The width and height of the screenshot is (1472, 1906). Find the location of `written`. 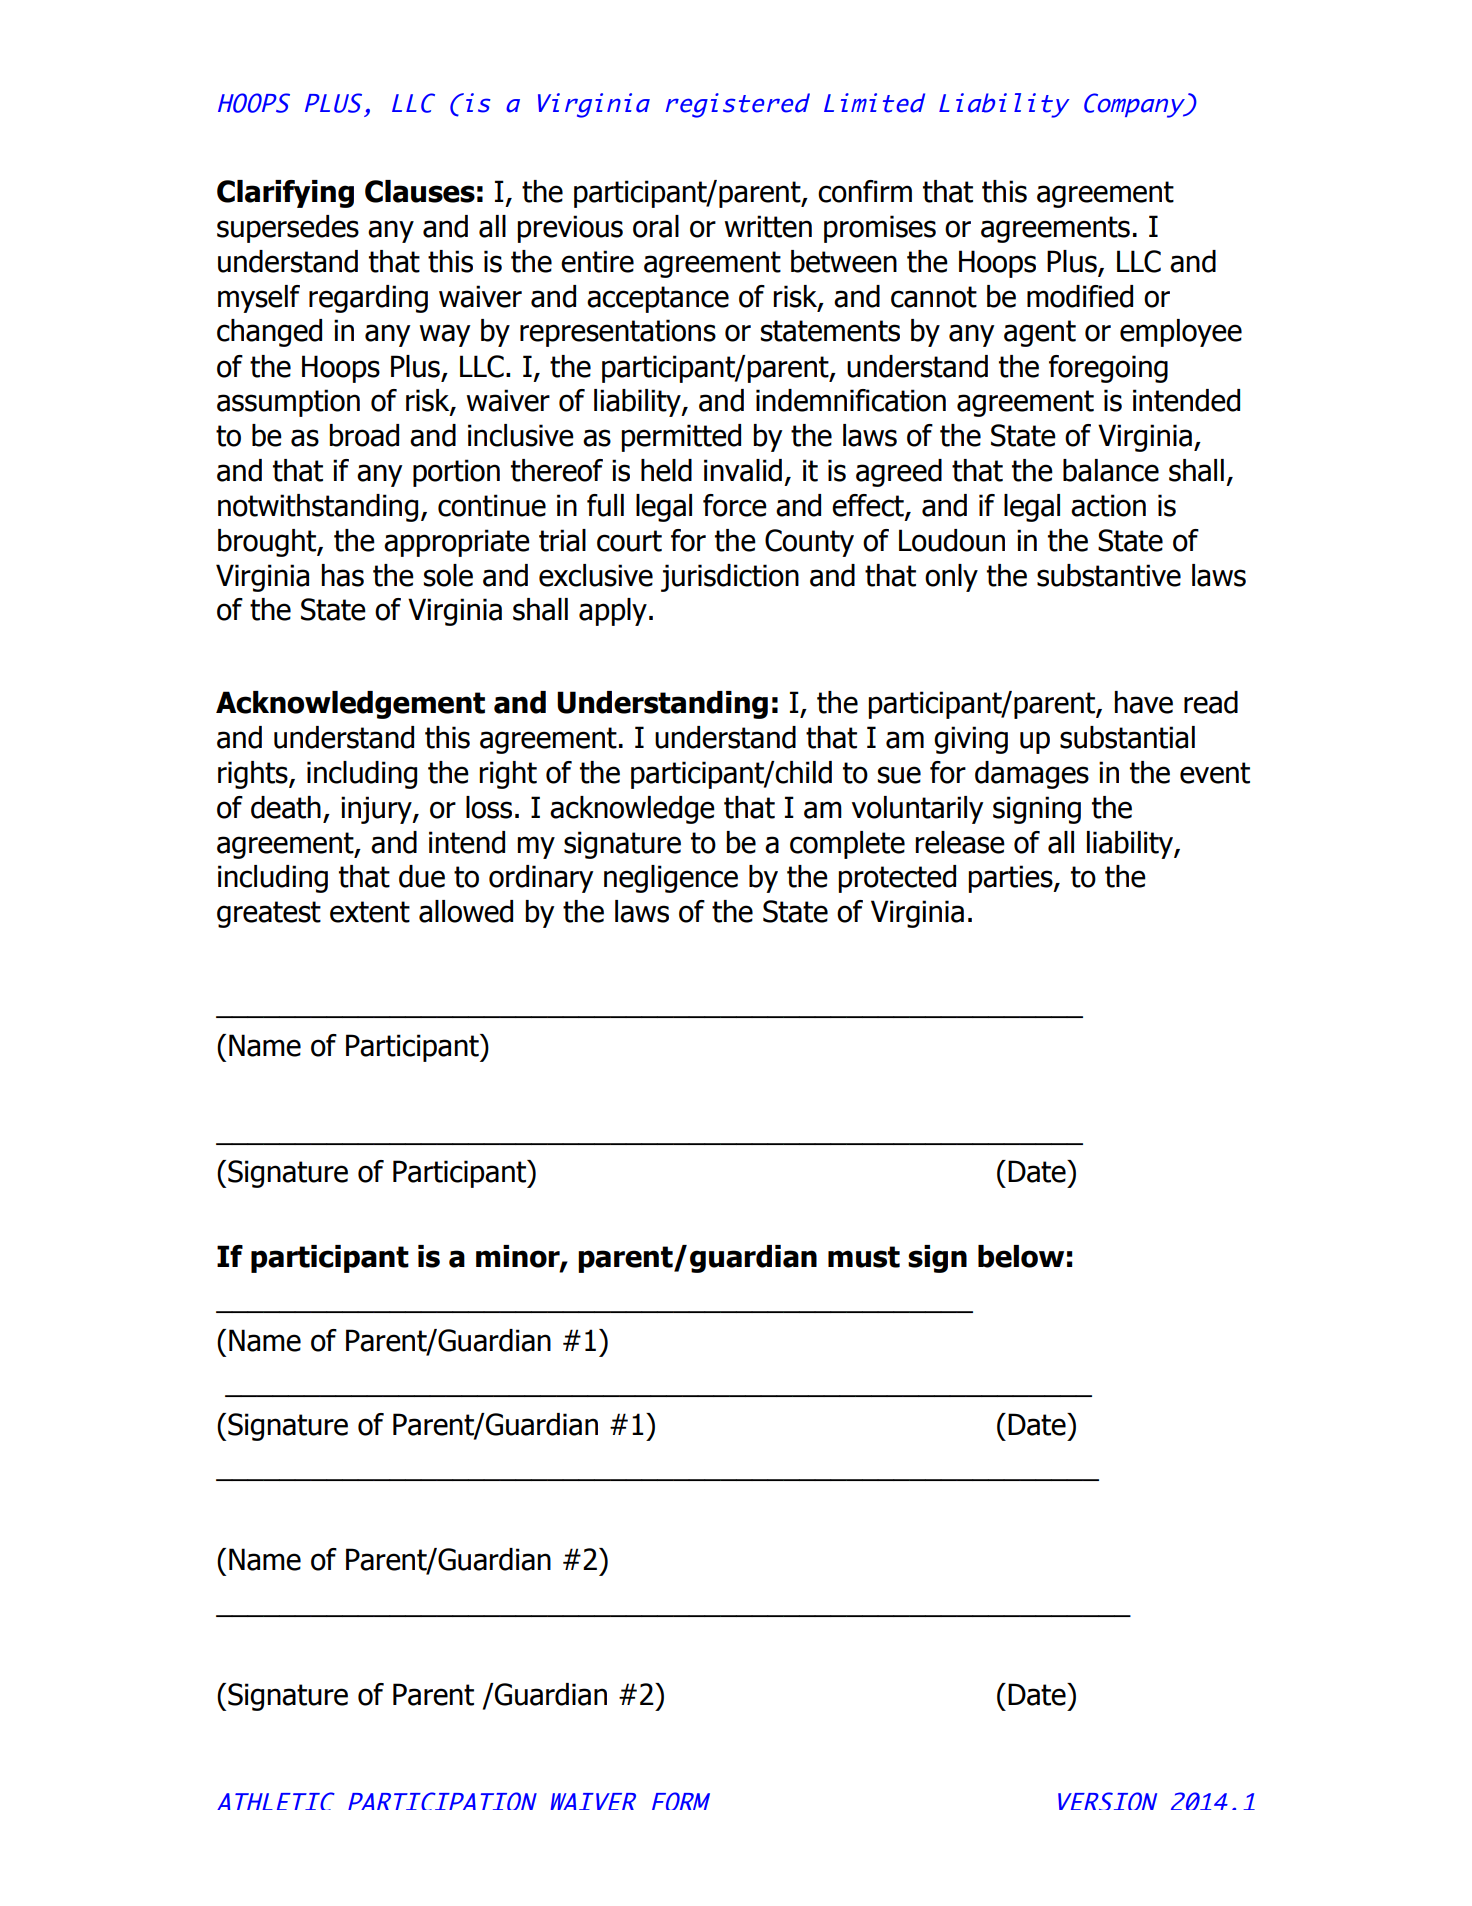

written is located at coordinates (768, 226).
